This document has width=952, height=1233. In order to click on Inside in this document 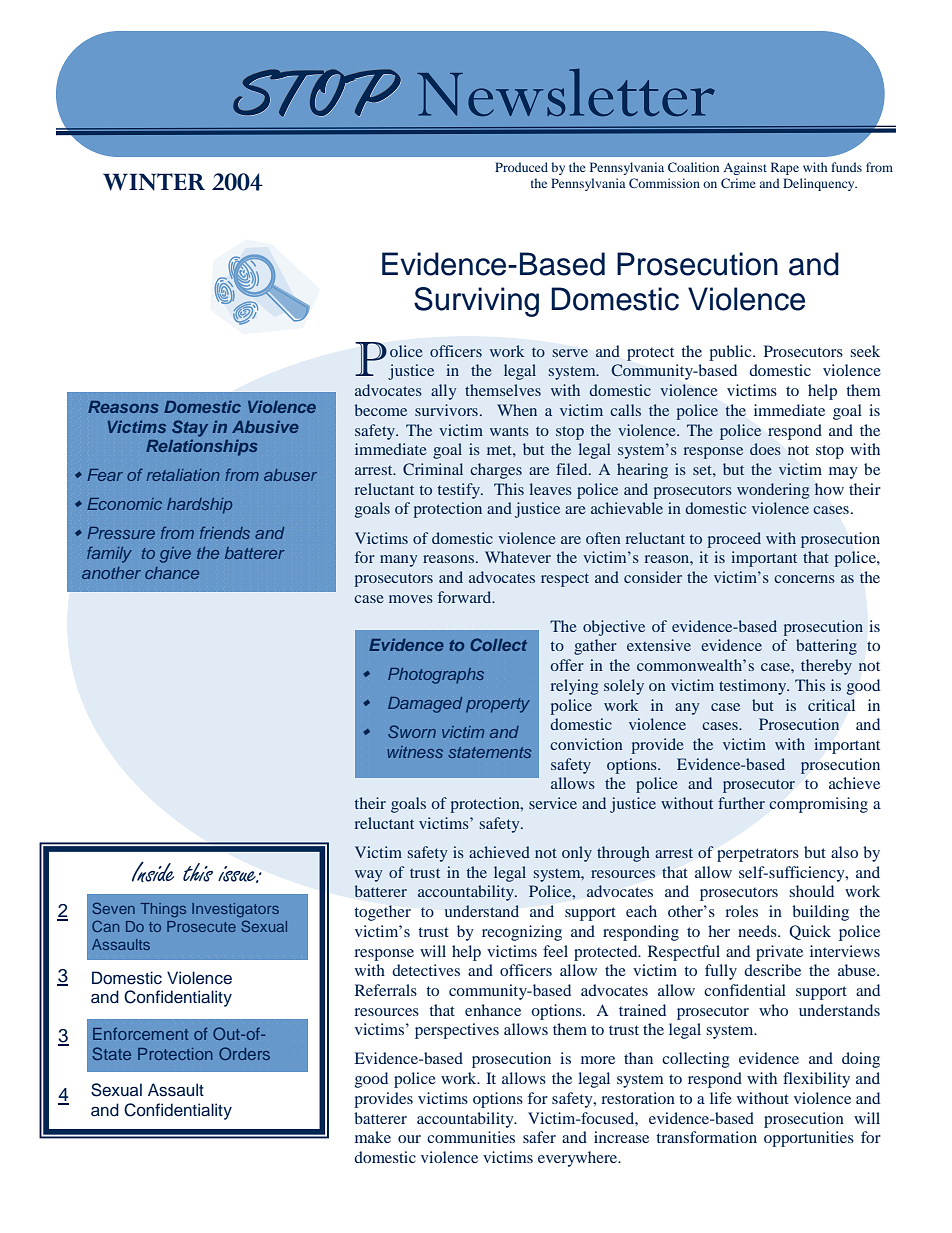, I will do `click(153, 871)`.
